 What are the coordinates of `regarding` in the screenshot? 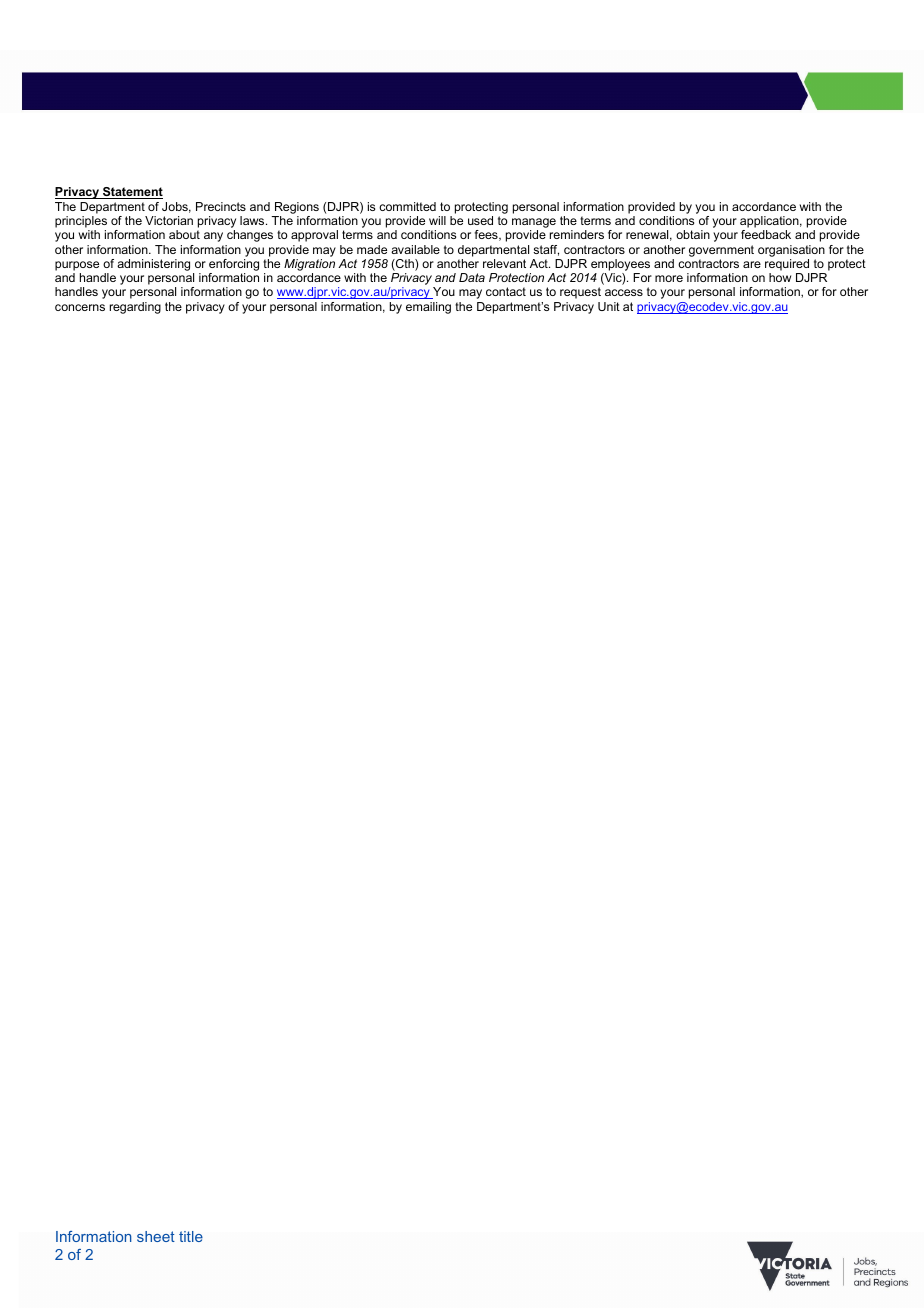 It's located at (135, 308).
